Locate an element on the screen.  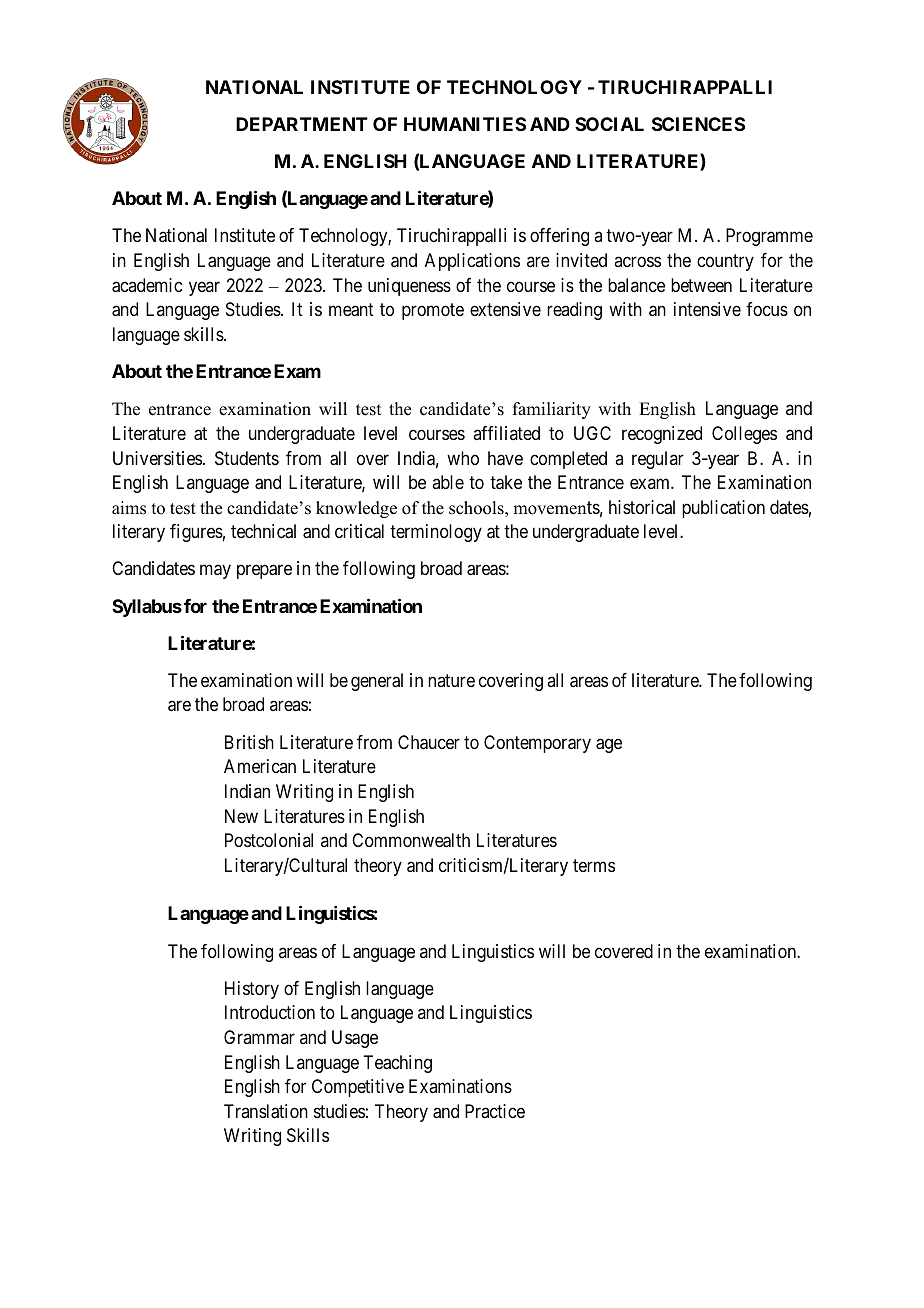
Commonwealth is located at coordinates (411, 840).
